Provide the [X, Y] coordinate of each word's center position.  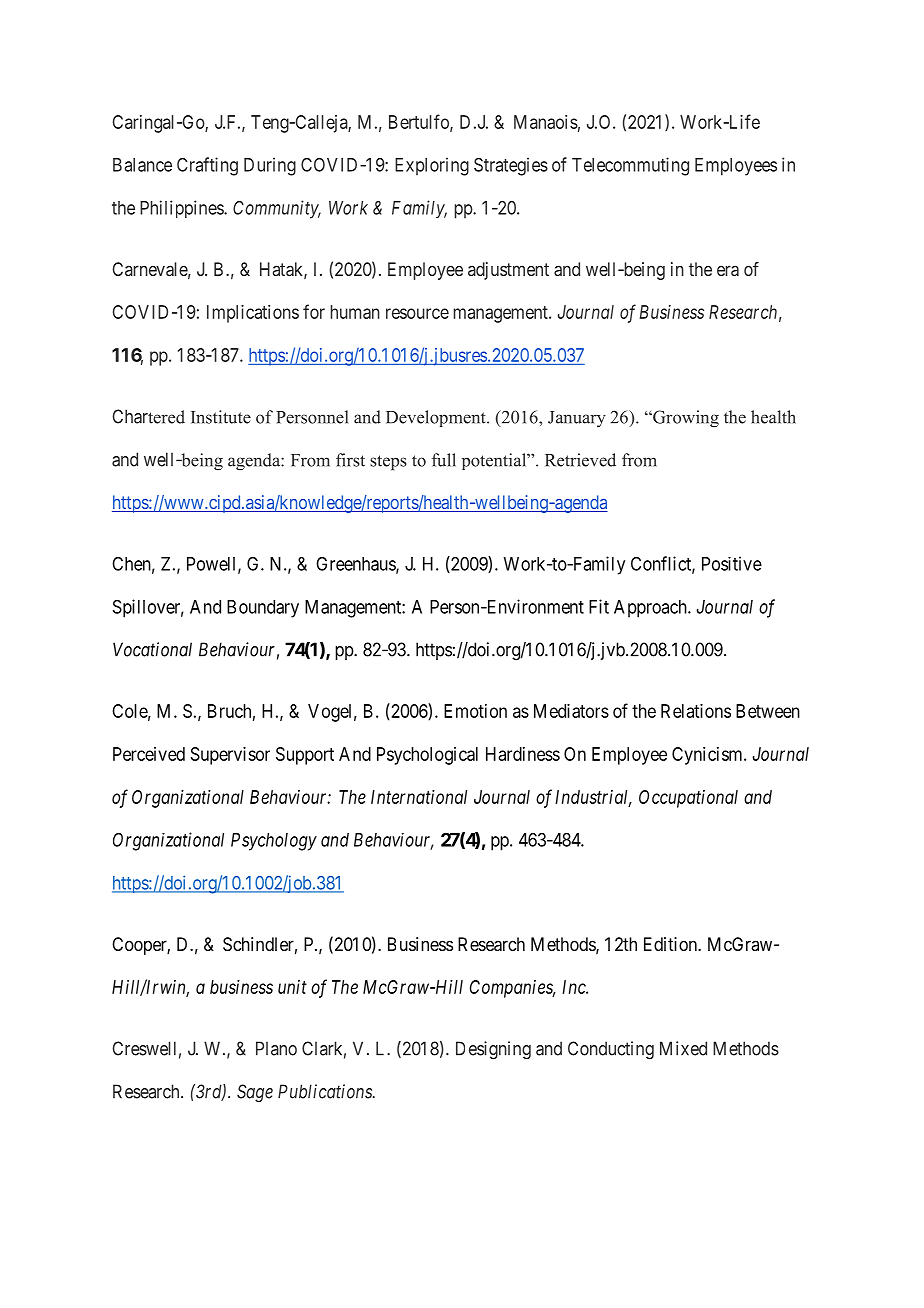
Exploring [432, 166]
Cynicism [708, 756]
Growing [685, 419]
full [444, 460]
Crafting [207, 166]
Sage [255, 1093]
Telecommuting [630, 166]
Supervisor [230, 756]
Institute [221, 417]
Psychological [427, 756]
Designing [493, 1050]
